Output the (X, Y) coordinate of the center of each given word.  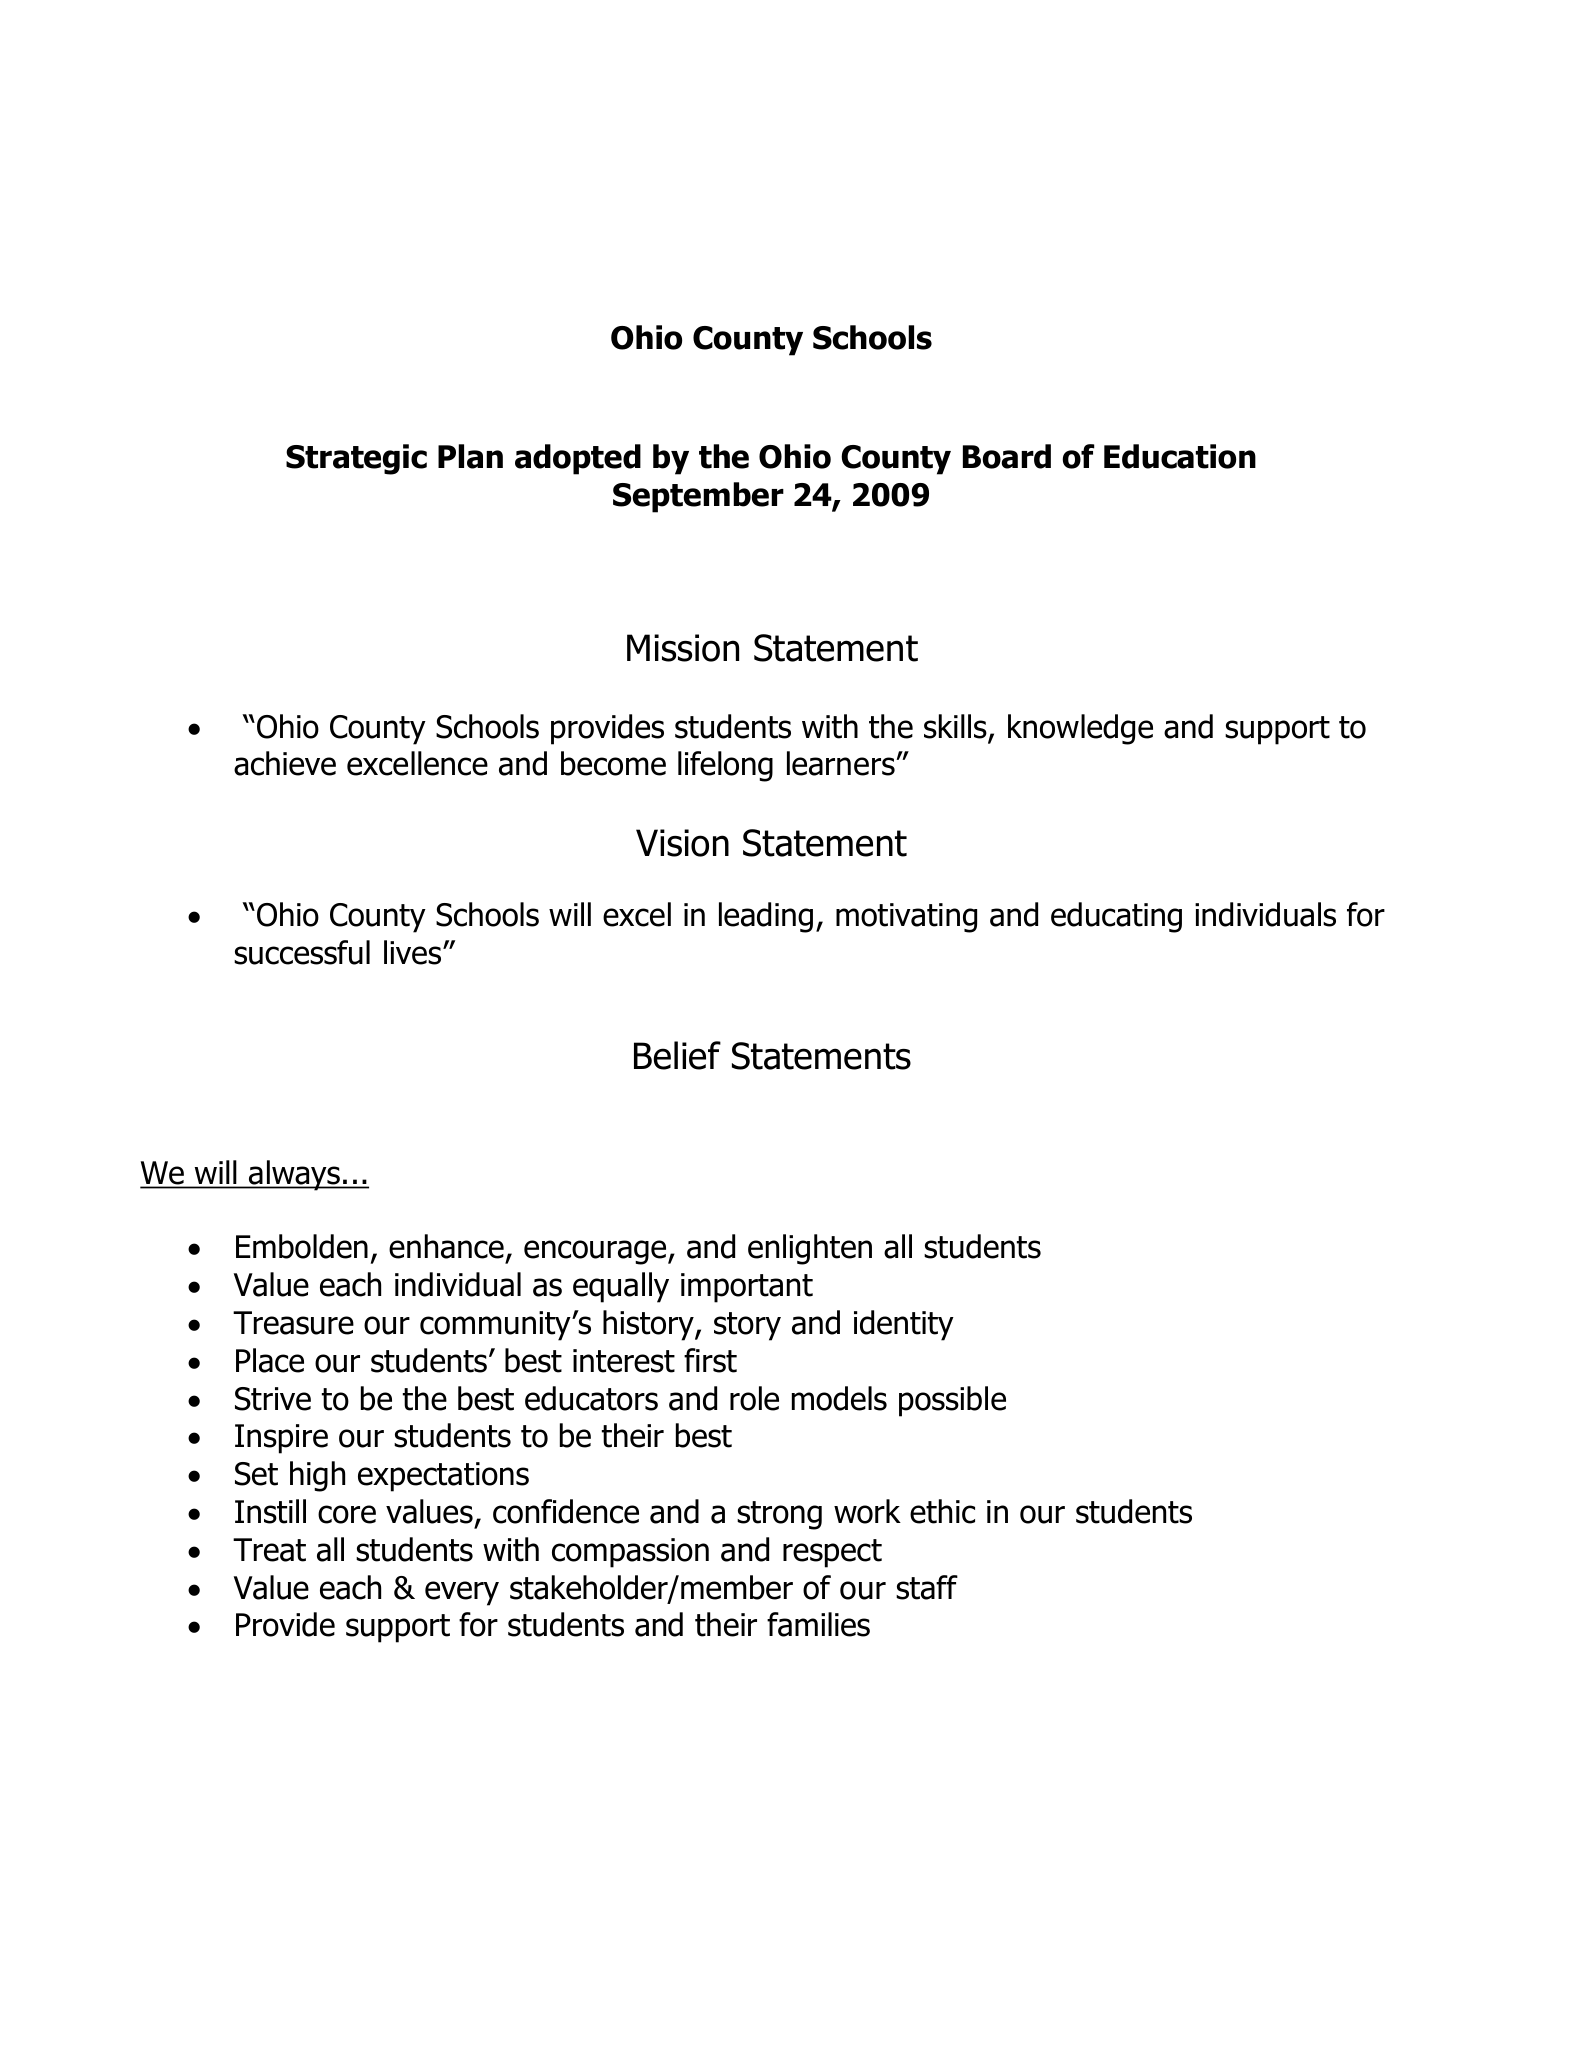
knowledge (1080, 729)
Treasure (293, 1323)
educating (1116, 917)
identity (904, 1325)
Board (1007, 456)
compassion (630, 1553)
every (462, 1593)
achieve (285, 763)
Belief (677, 1055)
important (747, 1288)
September (698, 497)
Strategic (356, 459)
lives (414, 952)
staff (927, 1587)
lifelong (725, 766)
